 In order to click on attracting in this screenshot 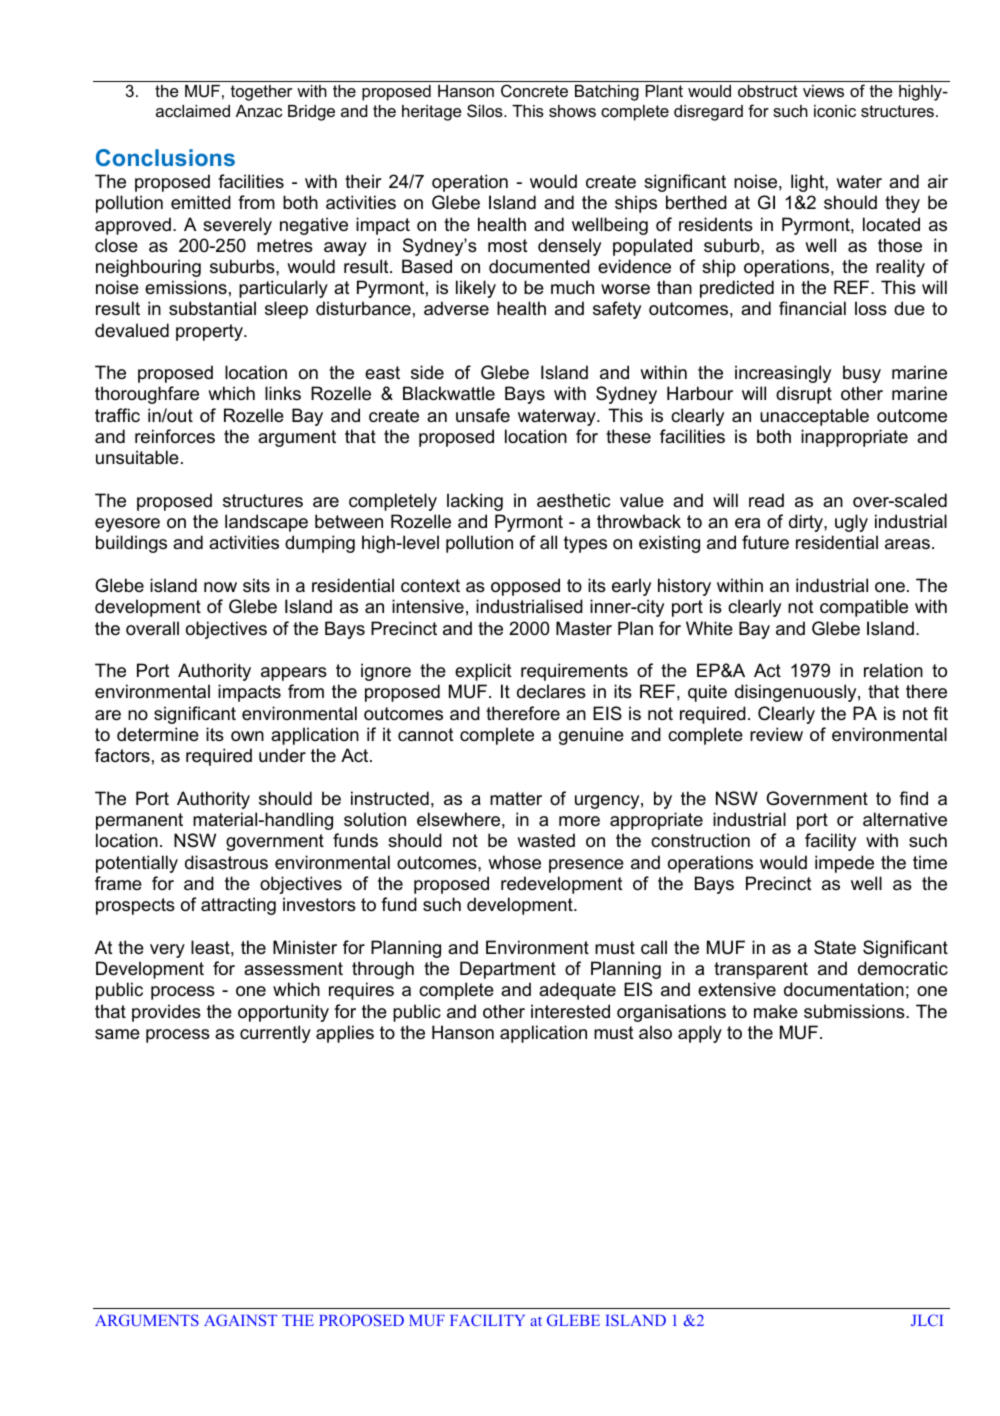, I will do `click(238, 906)`.
